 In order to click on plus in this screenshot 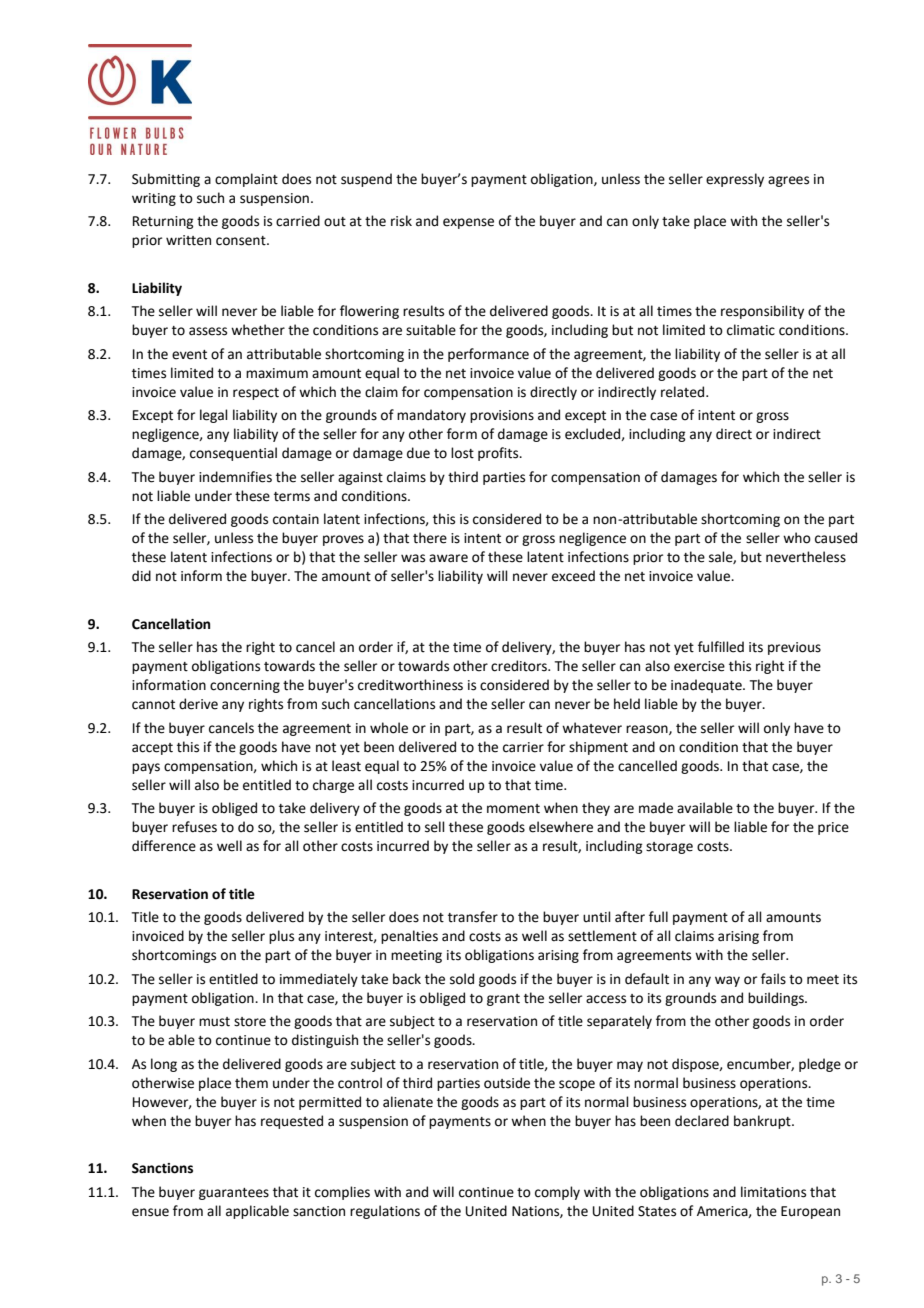, I will do `click(281, 937)`.
